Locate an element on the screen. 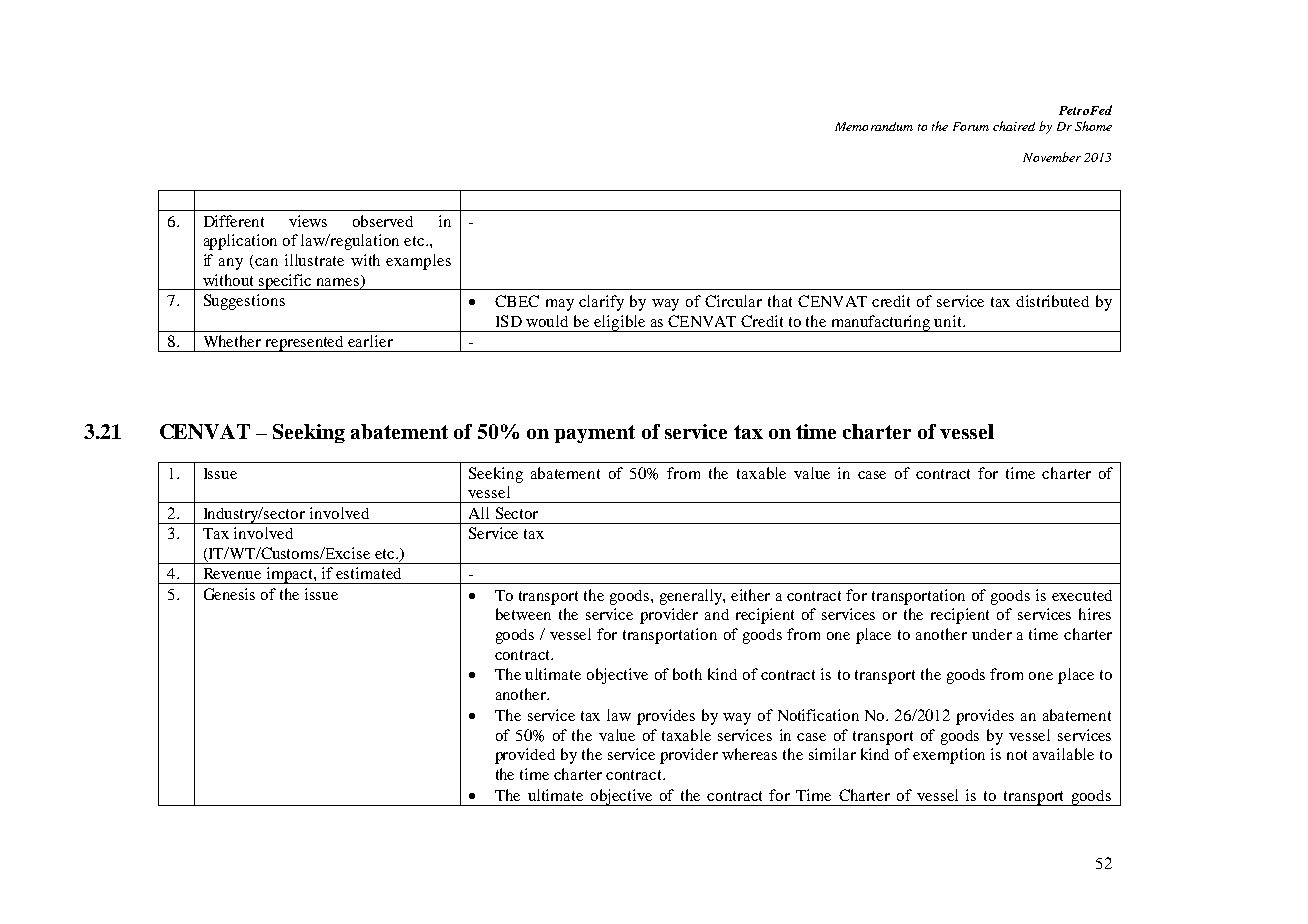  views is located at coordinates (308, 221).
